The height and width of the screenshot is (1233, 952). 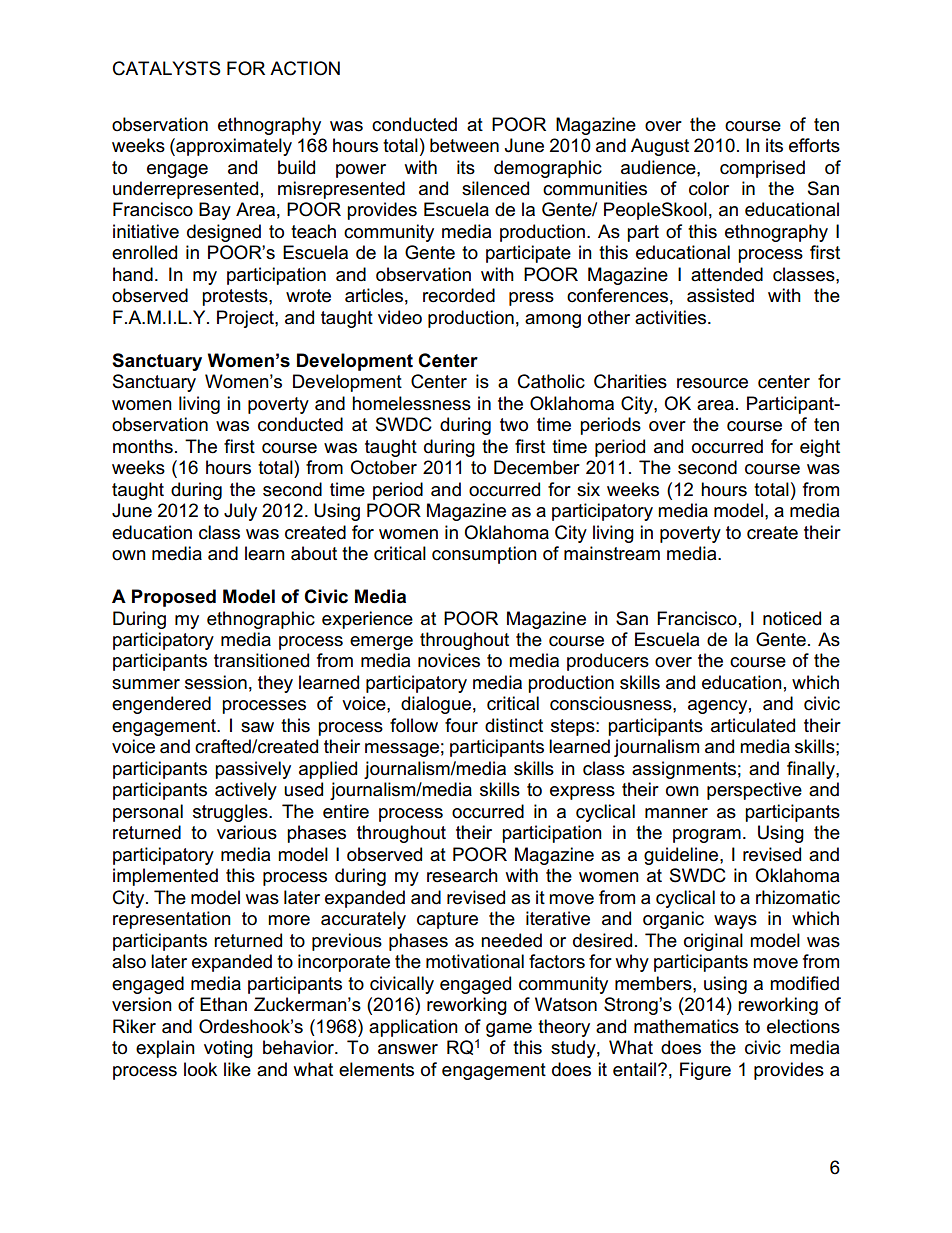 I want to click on comprised, so click(x=762, y=169).
